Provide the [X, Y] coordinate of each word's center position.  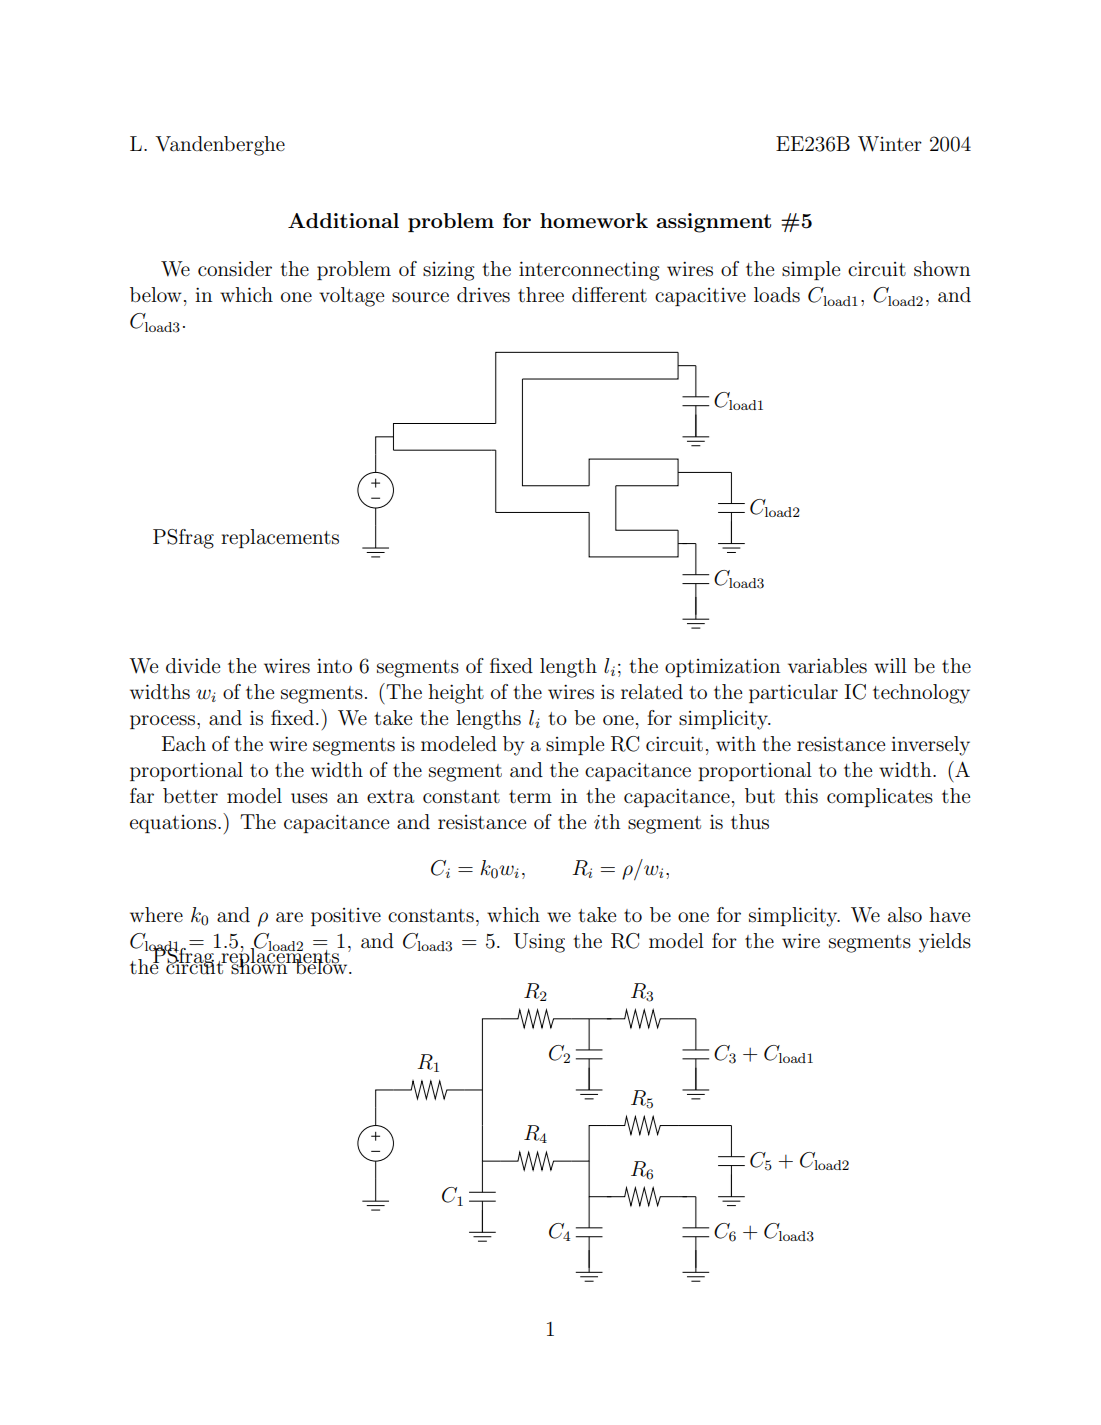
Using [539, 943]
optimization [722, 667]
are [289, 917]
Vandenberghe [220, 146]
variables [827, 666]
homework [594, 220]
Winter [890, 144]
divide [193, 665]
